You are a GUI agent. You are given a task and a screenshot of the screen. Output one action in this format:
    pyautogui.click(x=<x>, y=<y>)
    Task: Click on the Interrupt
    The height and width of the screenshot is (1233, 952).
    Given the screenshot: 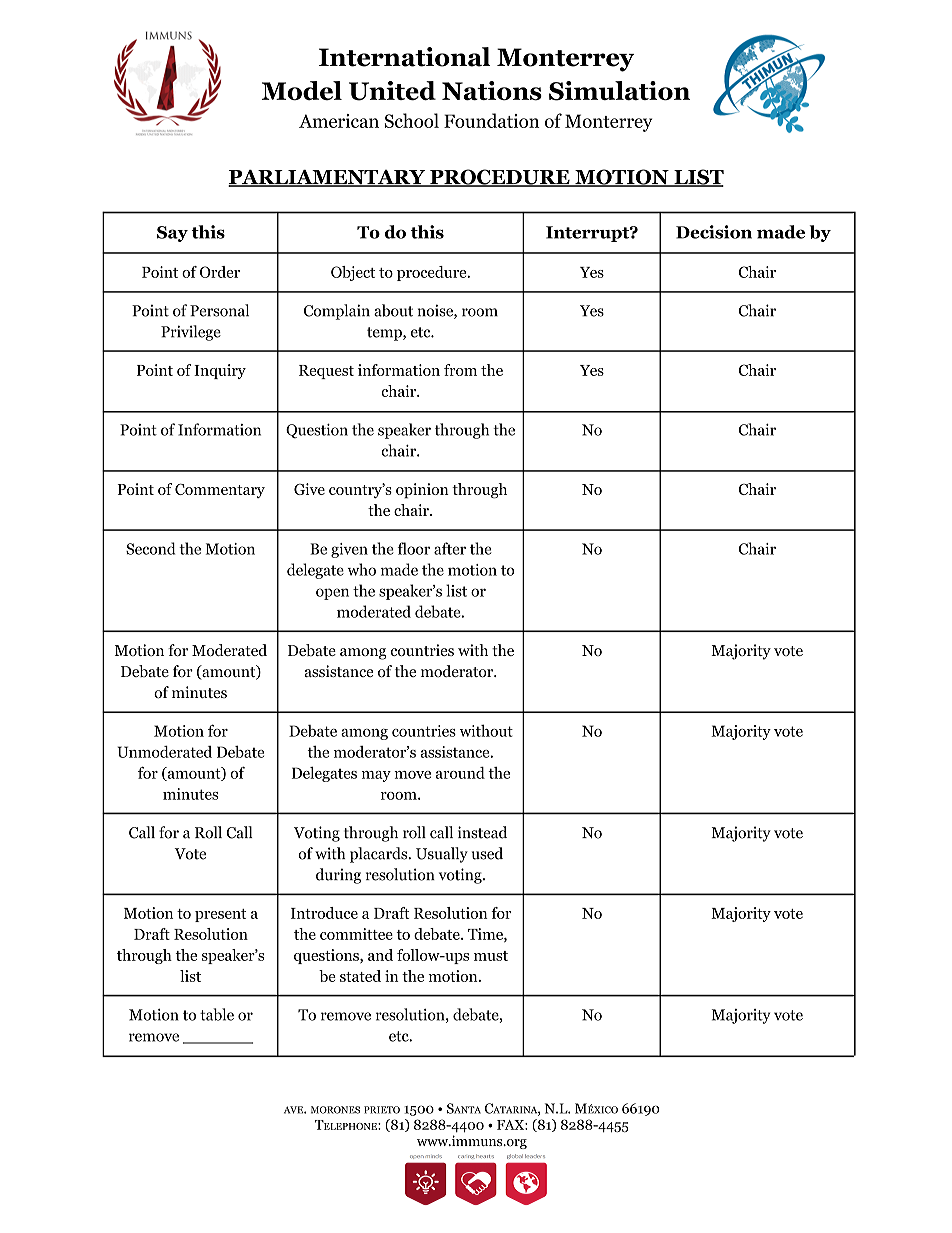 What is the action you would take?
    pyautogui.click(x=588, y=234)
